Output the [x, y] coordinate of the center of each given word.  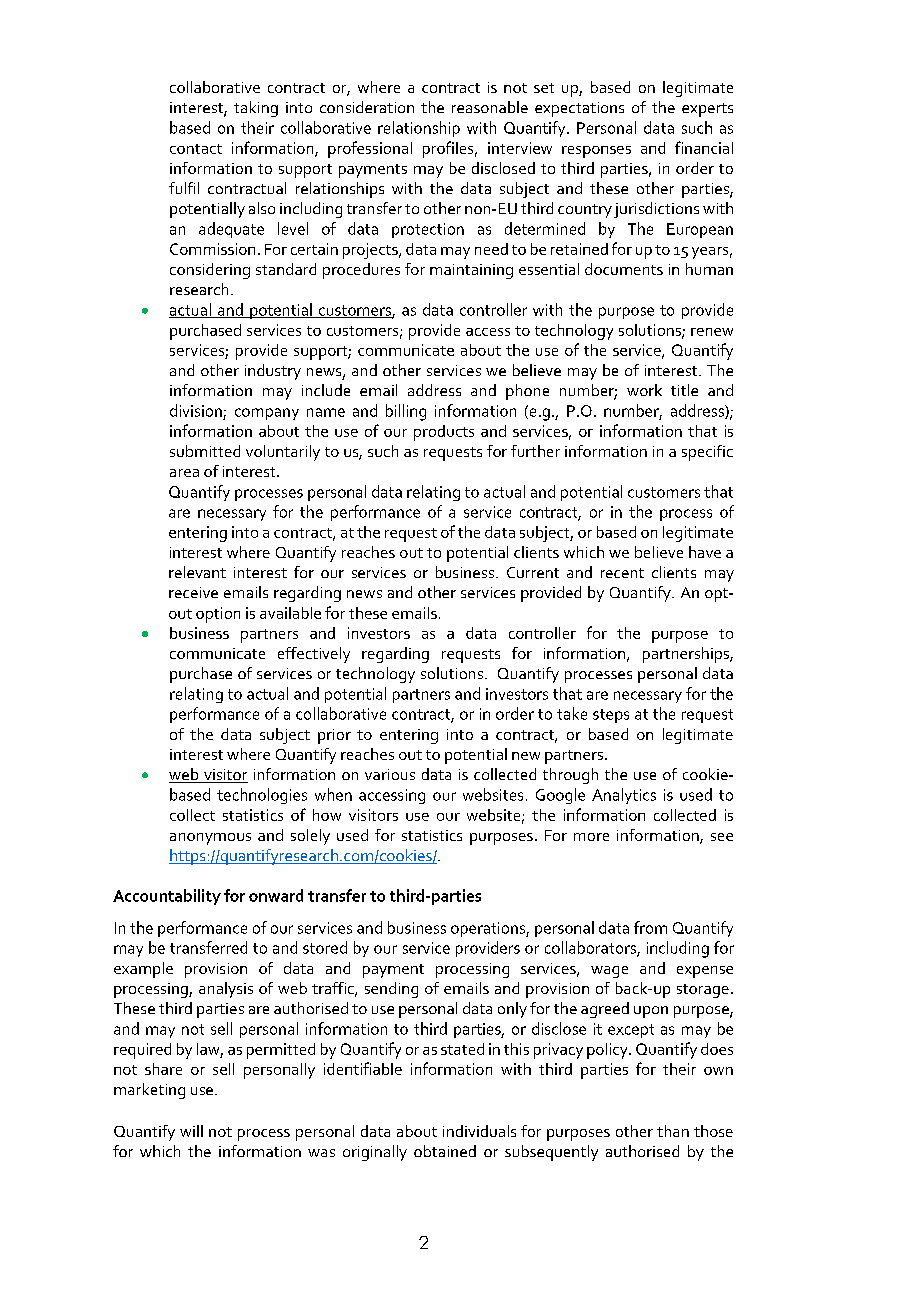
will [191, 1131]
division [196, 410]
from [650, 927]
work [644, 390]
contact [196, 149]
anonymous [210, 839]
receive [193, 592]
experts [707, 110]
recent [622, 573]
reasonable [490, 107]
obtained [445, 1151]
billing [406, 412]
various [390, 774]
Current [533, 572]
